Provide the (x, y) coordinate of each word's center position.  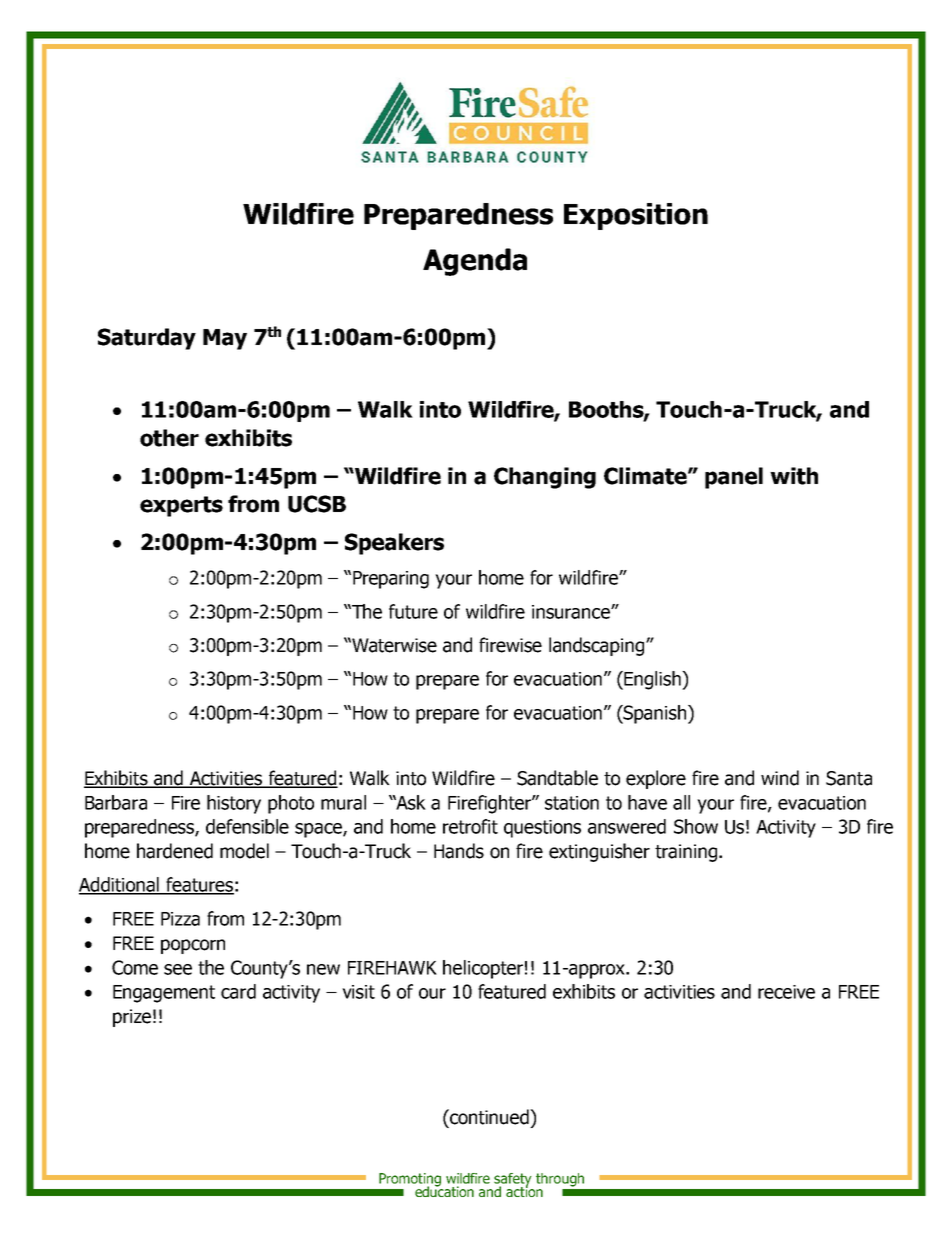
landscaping (596, 646)
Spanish (655, 714)
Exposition (636, 216)
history (234, 804)
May (225, 339)
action (524, 1190)
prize (132, 1018)
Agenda (475, 262)
